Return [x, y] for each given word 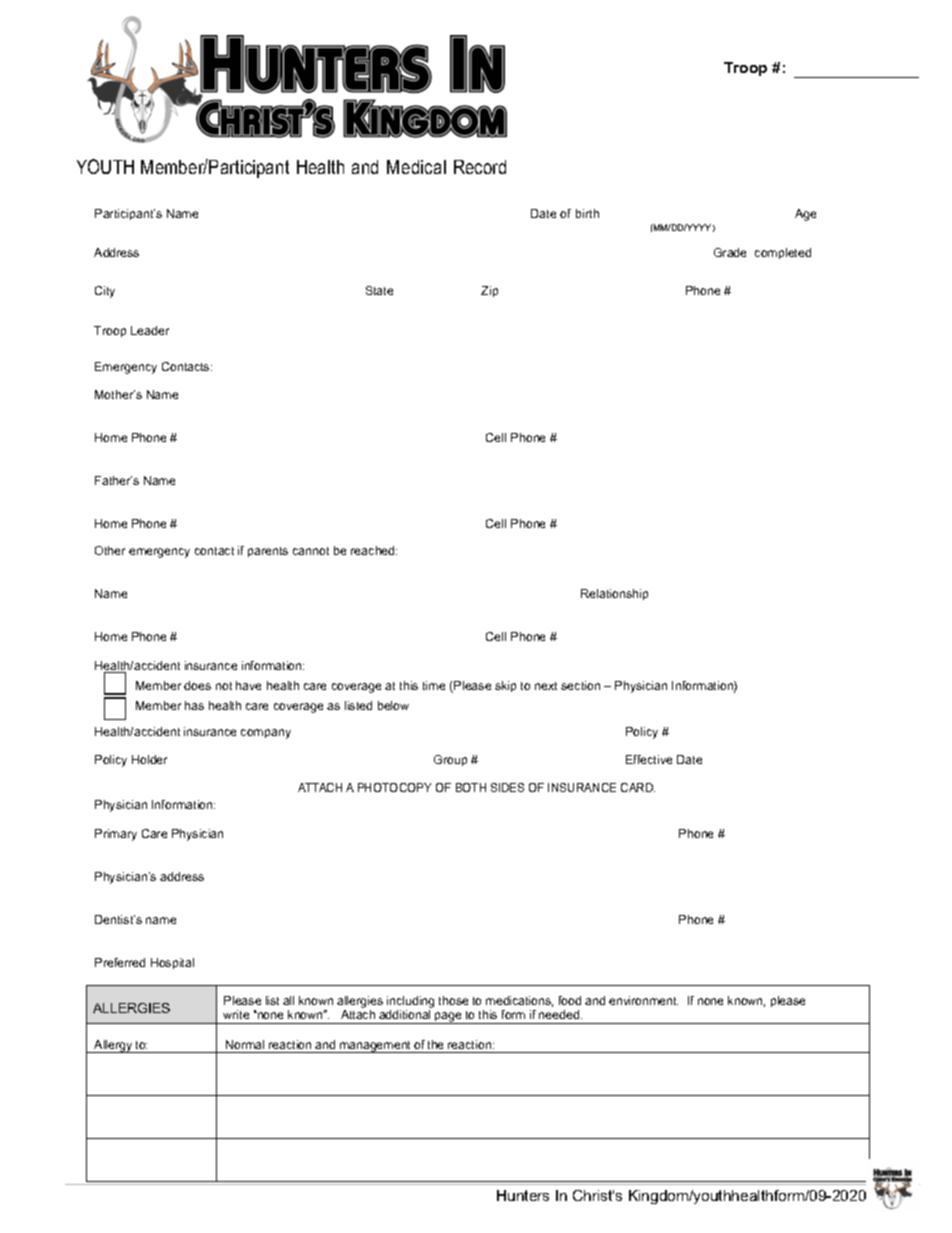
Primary [116, 835]
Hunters [523, 1195]
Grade [730, 252]
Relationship [614, 594]
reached [374, 550]
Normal [245, 1044]
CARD [638, 787]
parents [268, 552]
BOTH [471, 787]
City [105, 292]
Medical [416, 167]
